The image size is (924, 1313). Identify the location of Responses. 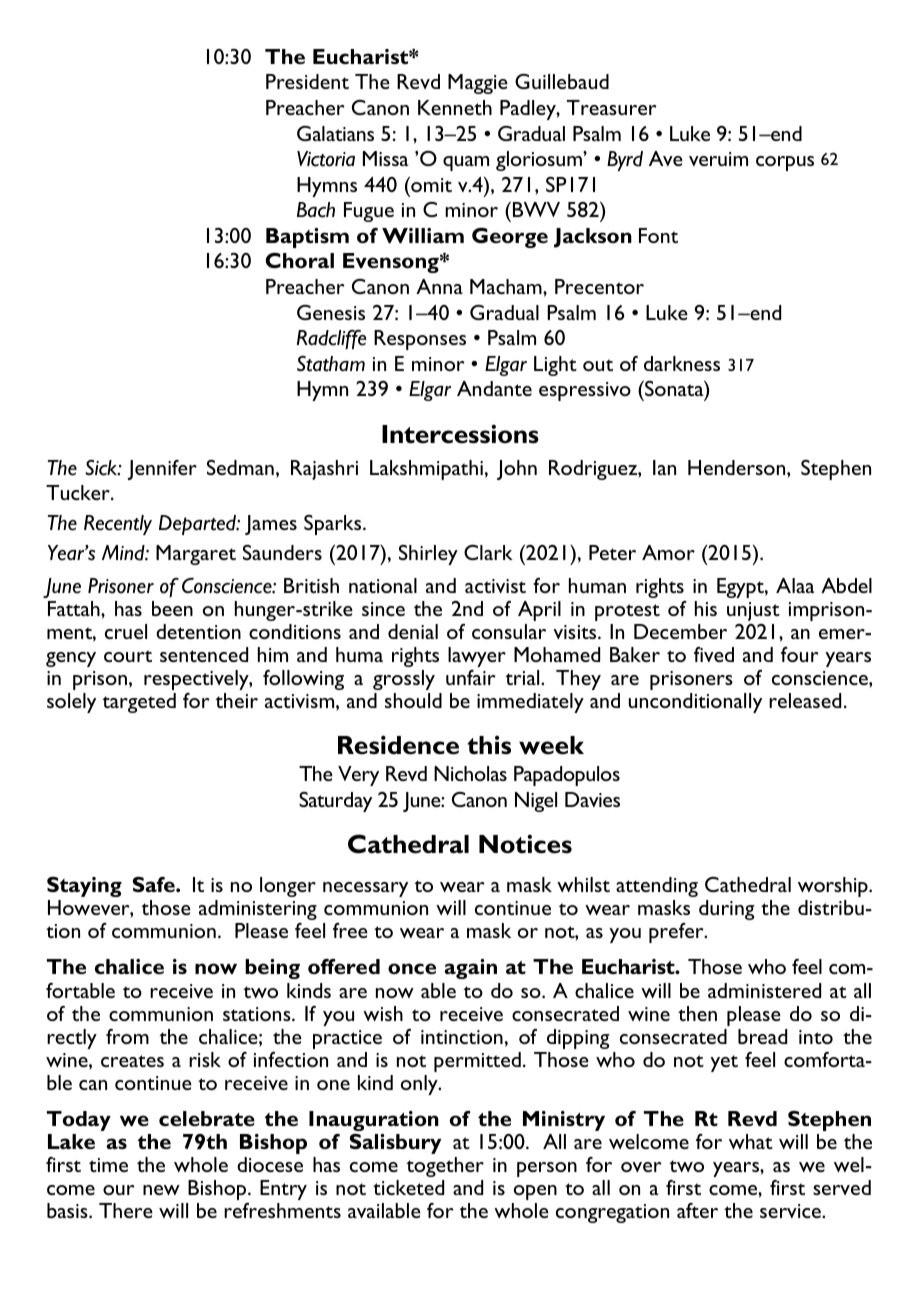
(420, 340).
